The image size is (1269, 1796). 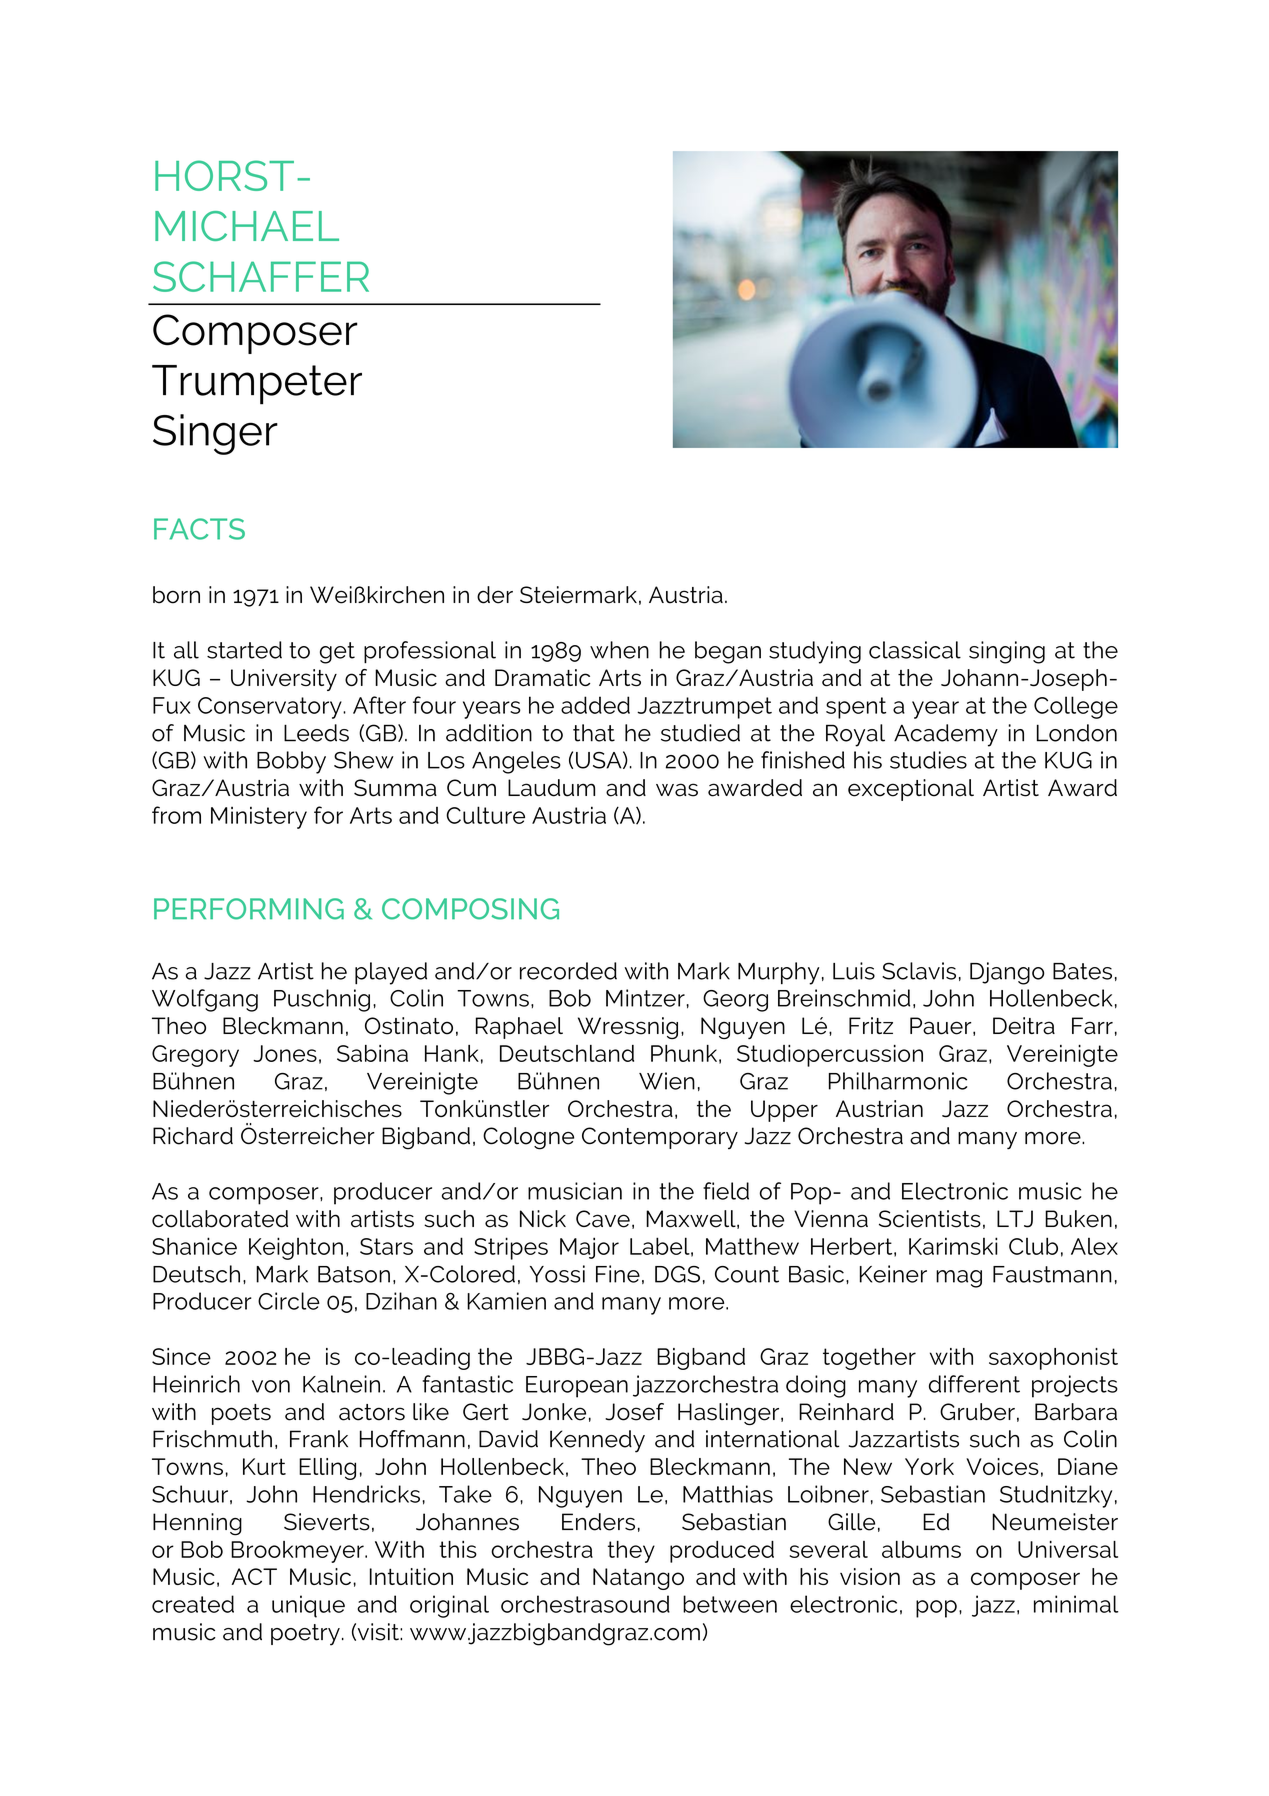 What do you see at coordinates (249, 909) in the screenshot?
I see `PERFORMING` at bounding box center [249, 909].
